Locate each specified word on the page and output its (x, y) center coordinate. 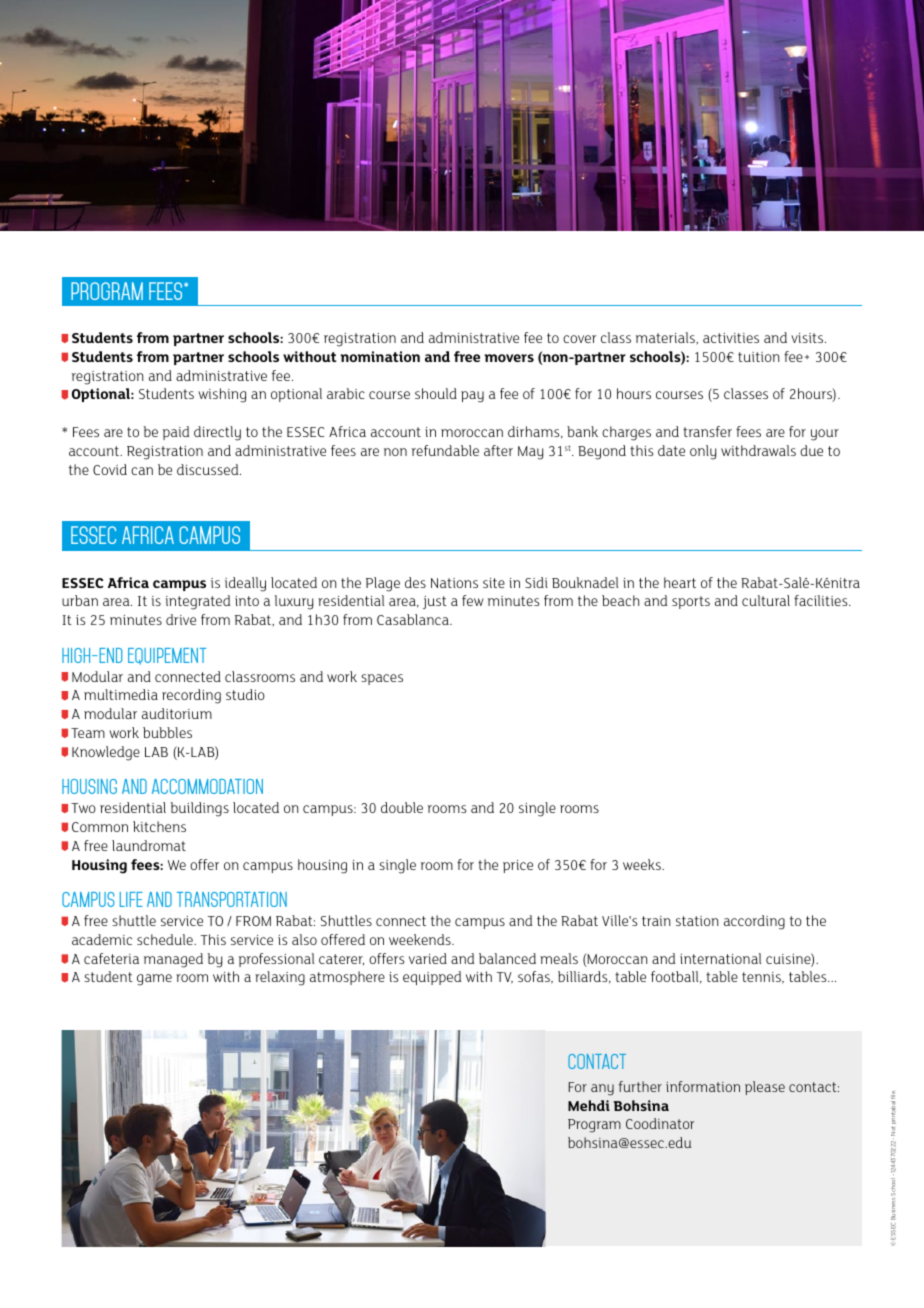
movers (509, 358)
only (703, 452)
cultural (766, 600)
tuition (758, 357)
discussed (209, 469)
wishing (222, 395)
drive (181, 619)
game (154, 980)
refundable (445, 450)
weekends (421, 939)
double (402, 807)
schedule (166, 939)
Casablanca (414, 619)
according (754, 922)
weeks (643, 864)
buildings (200, 809)
